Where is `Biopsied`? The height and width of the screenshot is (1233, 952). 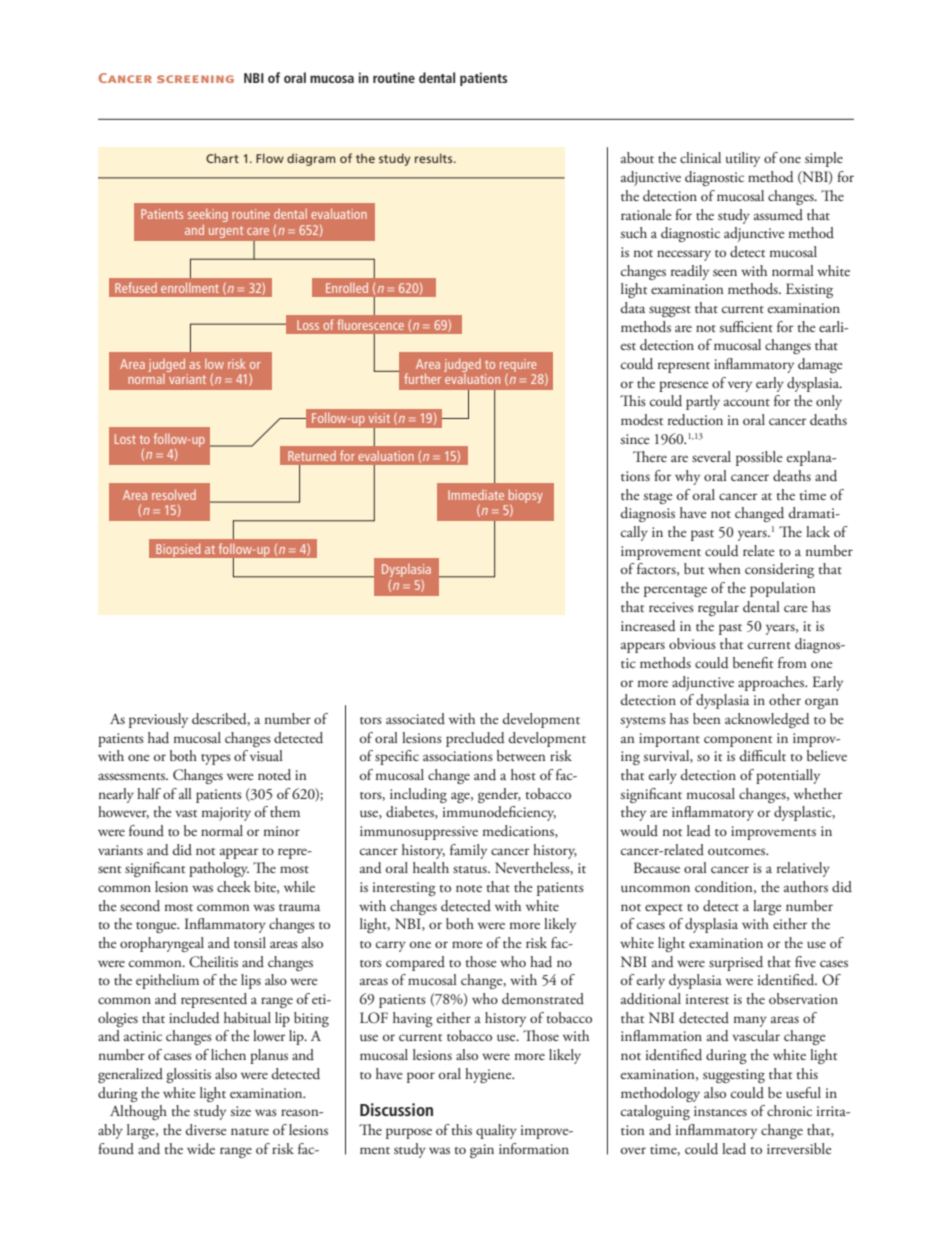
Biopsied is located at coordinates (178, 549).
